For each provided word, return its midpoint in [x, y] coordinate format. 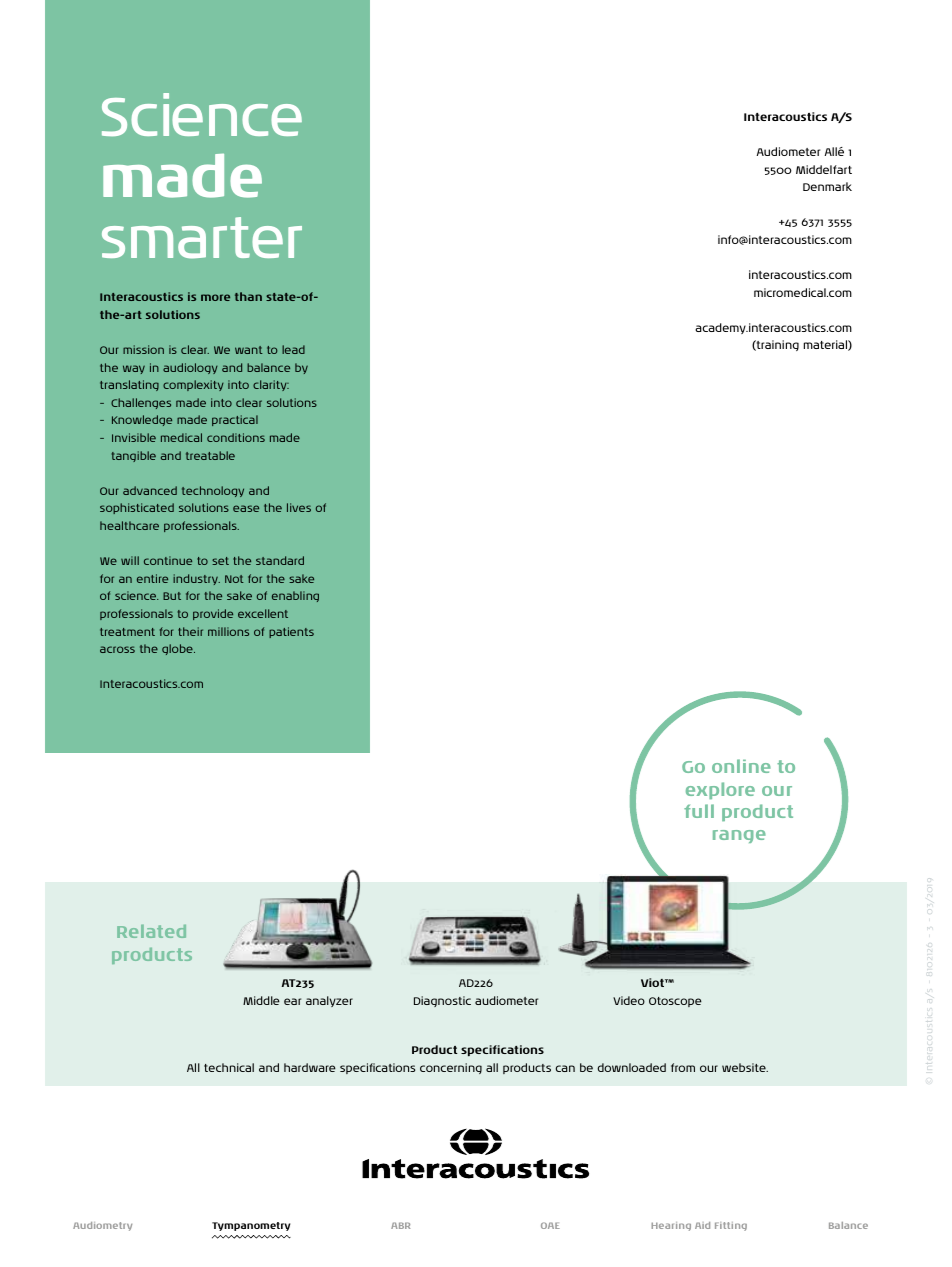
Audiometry [102, 1226]
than [248, 296]
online [741, 766]
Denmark [827, 186]
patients [291, 632]
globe [178, 649]
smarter [202, 238]
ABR [400, 1225]
